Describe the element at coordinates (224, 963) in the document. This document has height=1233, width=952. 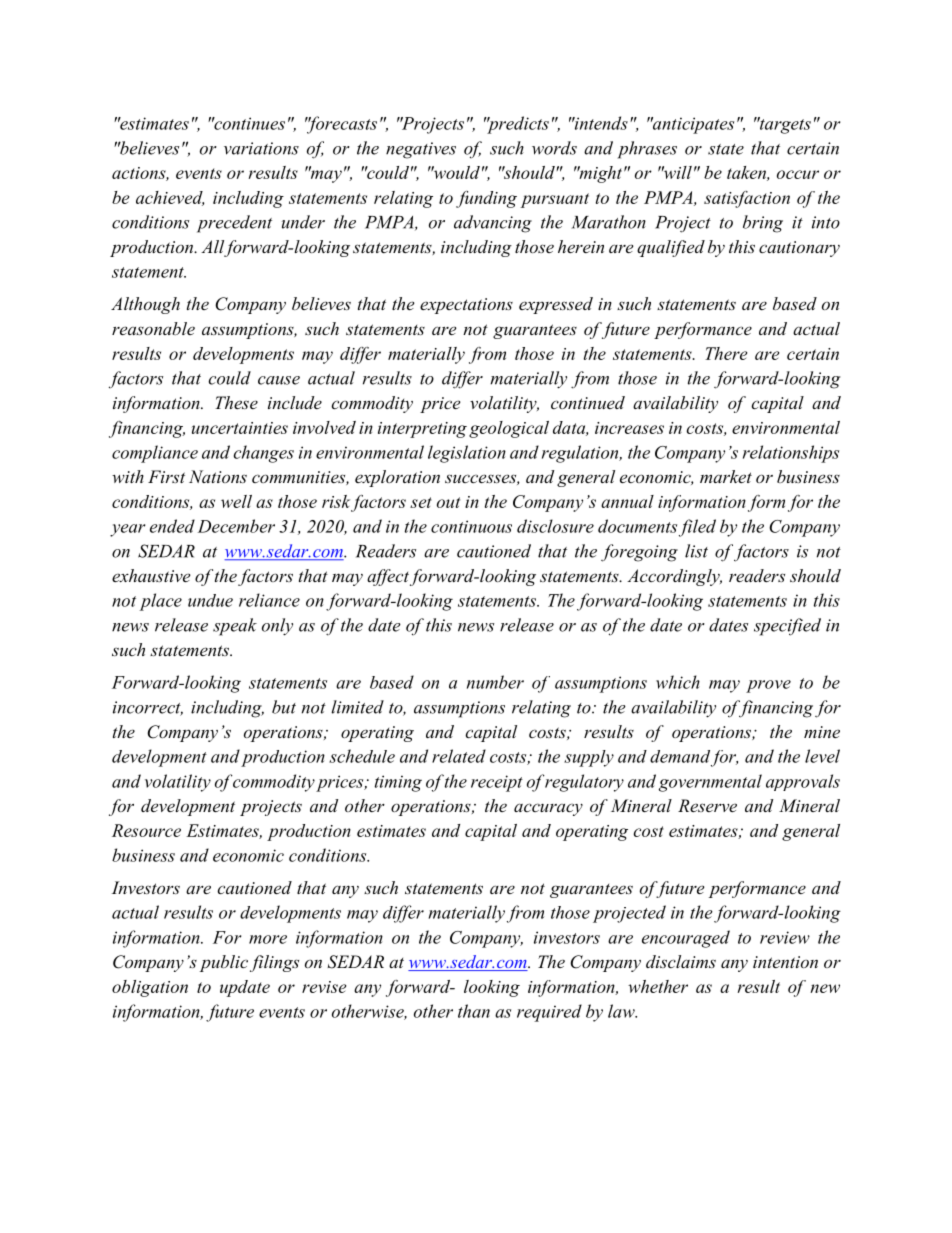
I see `public` at that location.
